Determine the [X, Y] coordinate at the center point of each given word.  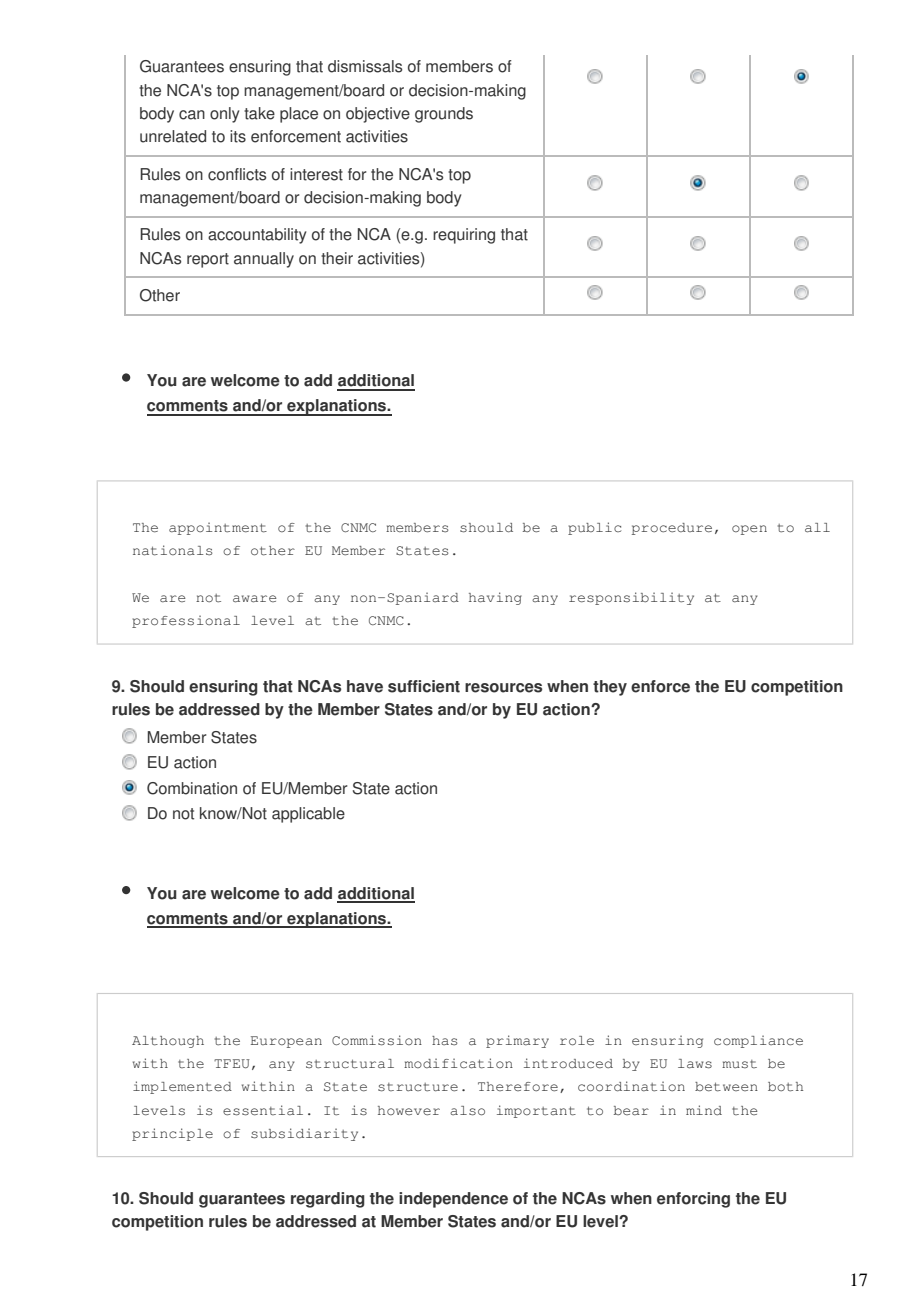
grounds [444, 115]
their [337, 258]
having [495, 598]
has [444, 1041]
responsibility [631, 598]
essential [263, 1110]
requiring [464, 236]
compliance [758, 1041]
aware [255, 599]
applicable [308, 815]
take [259, 113]
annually [264, 260]
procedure [672, 529]
